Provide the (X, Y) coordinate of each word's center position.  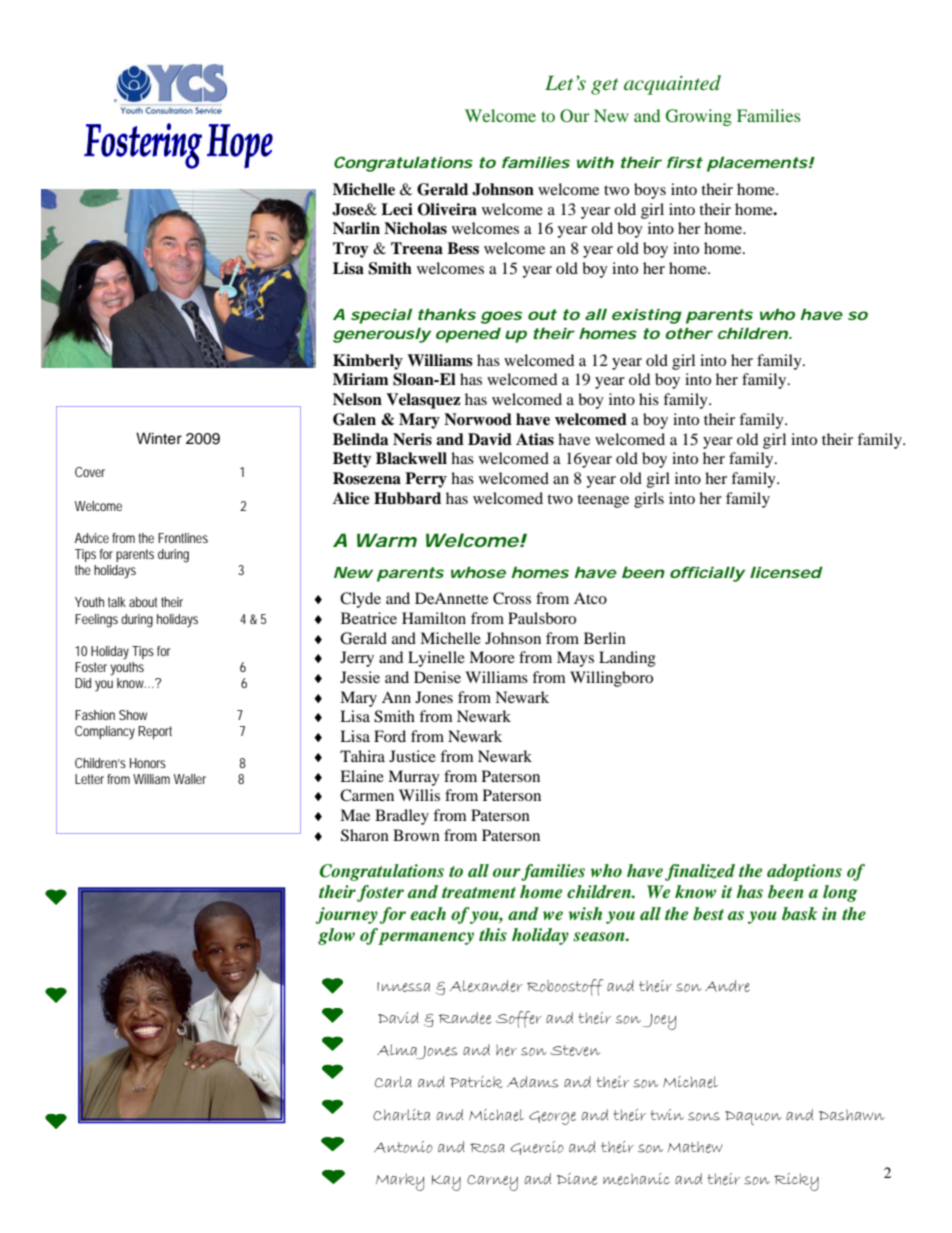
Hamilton (434, 618)
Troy (351, 250)
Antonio (403, 1147)
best (708, 913)
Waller (190, 779)
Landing (627, 659)
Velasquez (423, 401)
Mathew (695, 1147)
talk (117, 602)
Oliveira (447, 209)
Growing (699, 117)
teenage (603, 501)
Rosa (487, 1148)
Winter (159, 438)
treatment (479, 893)
